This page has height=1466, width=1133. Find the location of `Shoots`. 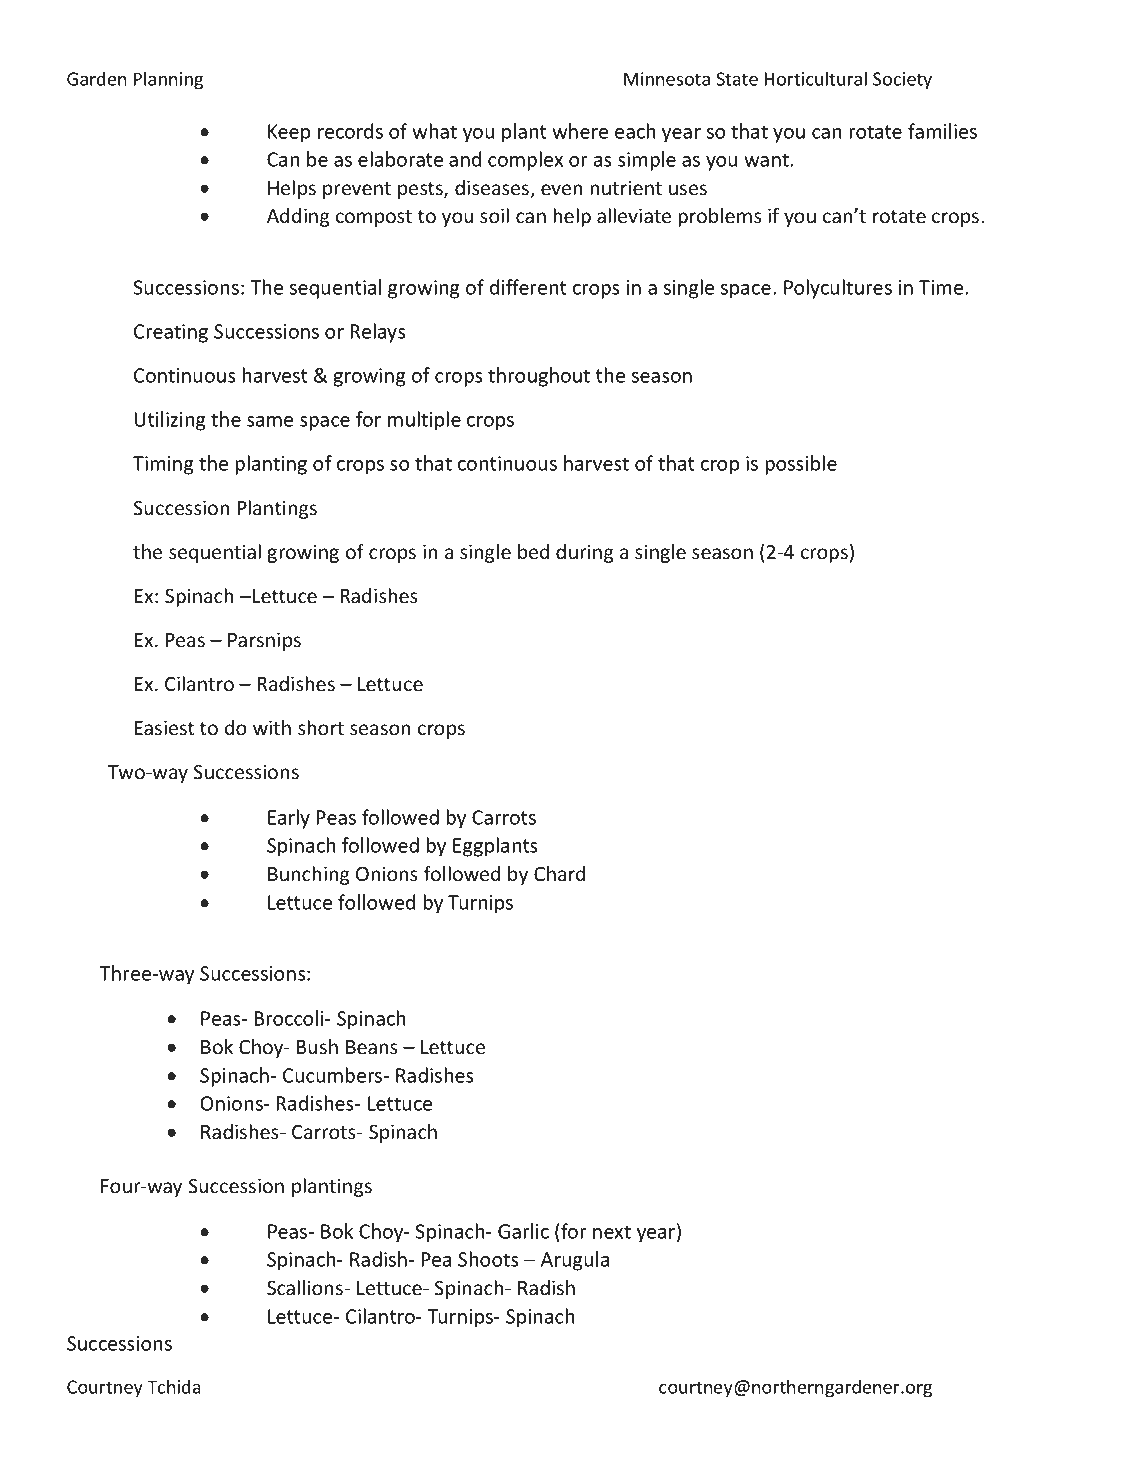

Shoots is located at coordinates (488, 1259).
